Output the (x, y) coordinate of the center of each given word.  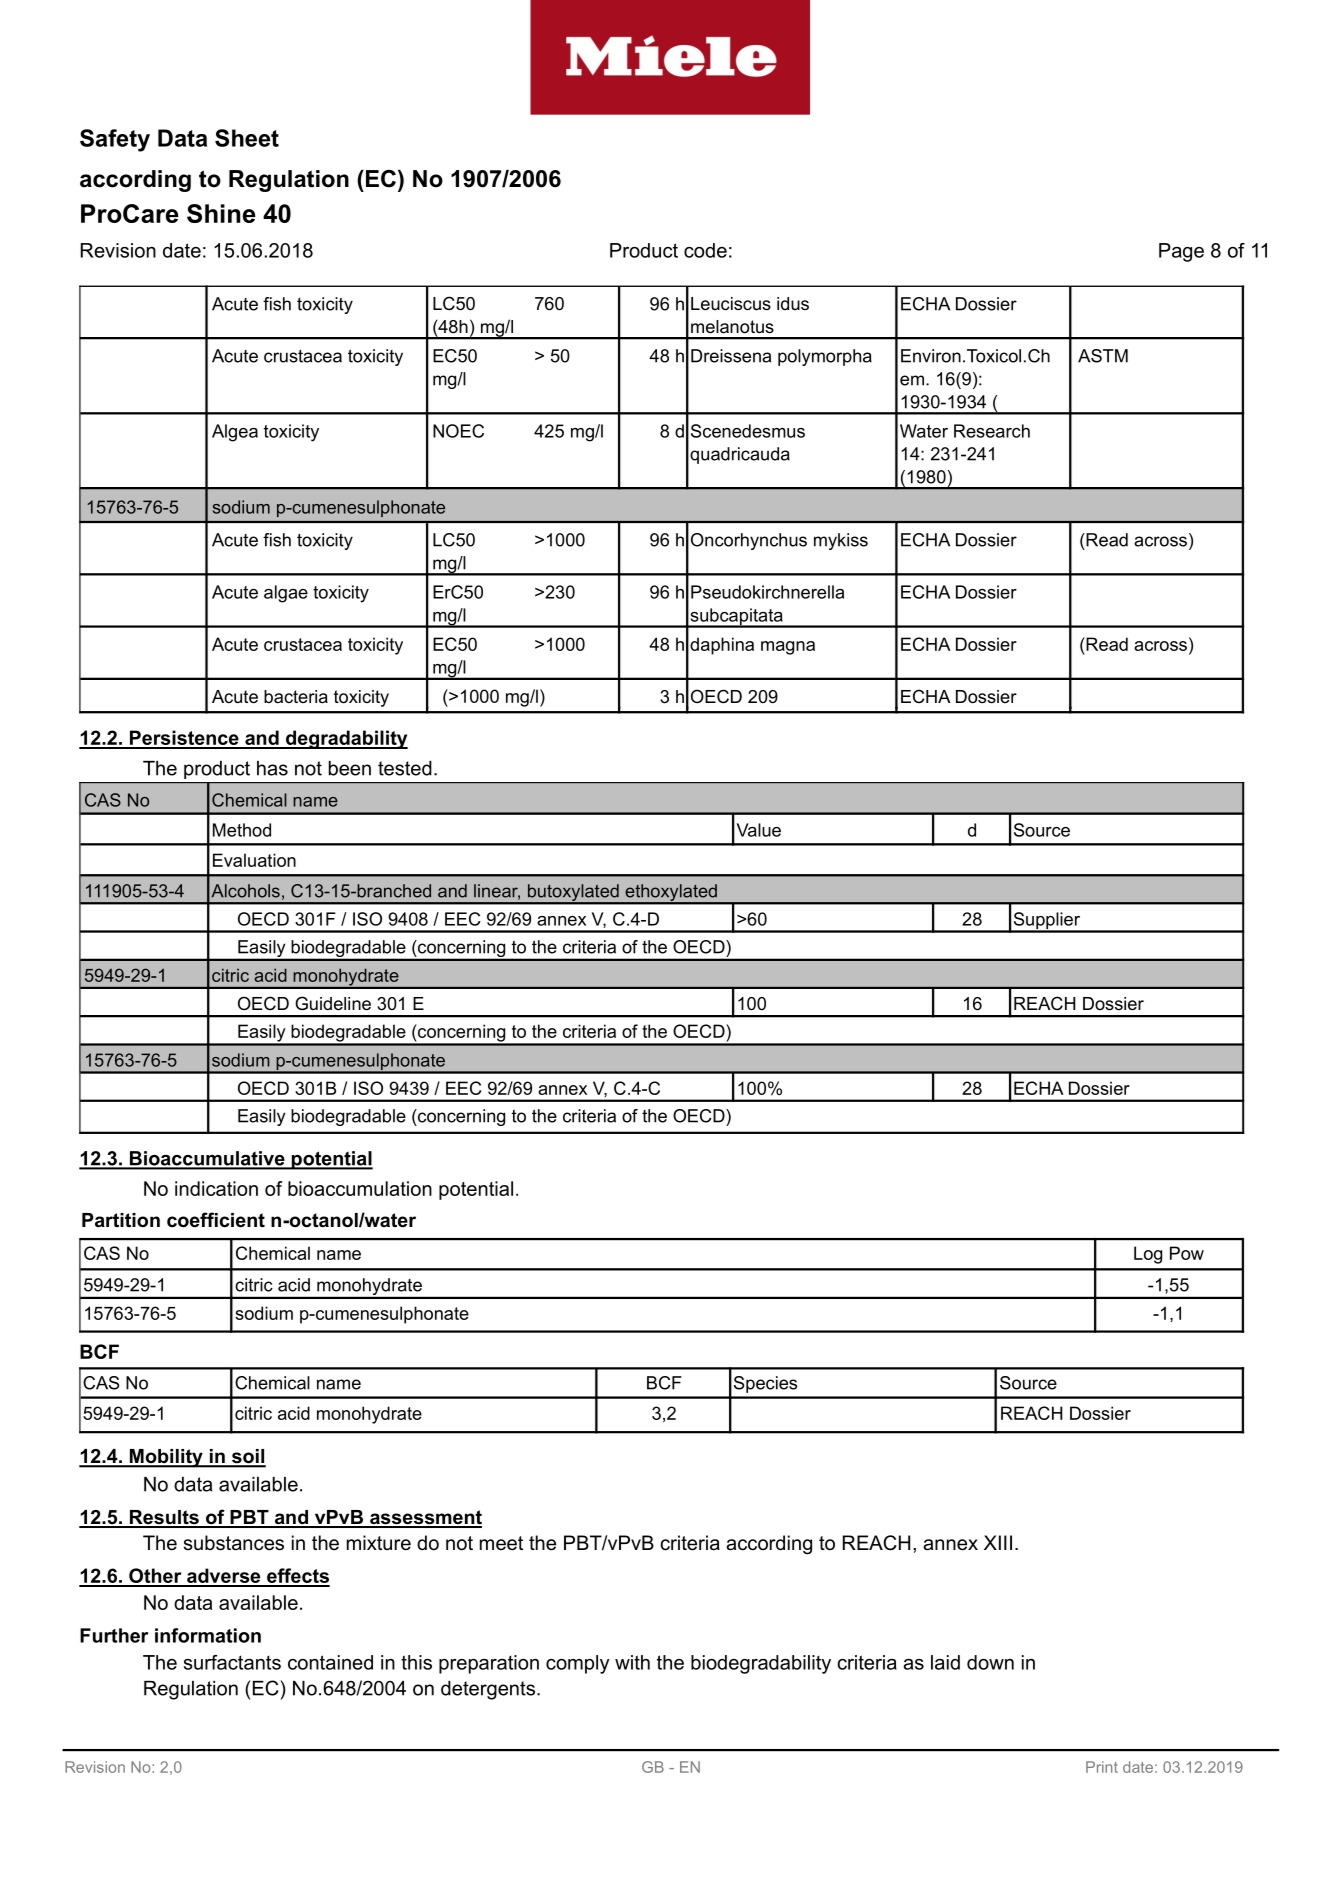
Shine (221, 213)
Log (1148, 1255)
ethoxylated (671, 893)
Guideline (333, 1003)
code (705, 250)
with (632, 1662)
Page (1181, 252)
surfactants (232, 1662)
